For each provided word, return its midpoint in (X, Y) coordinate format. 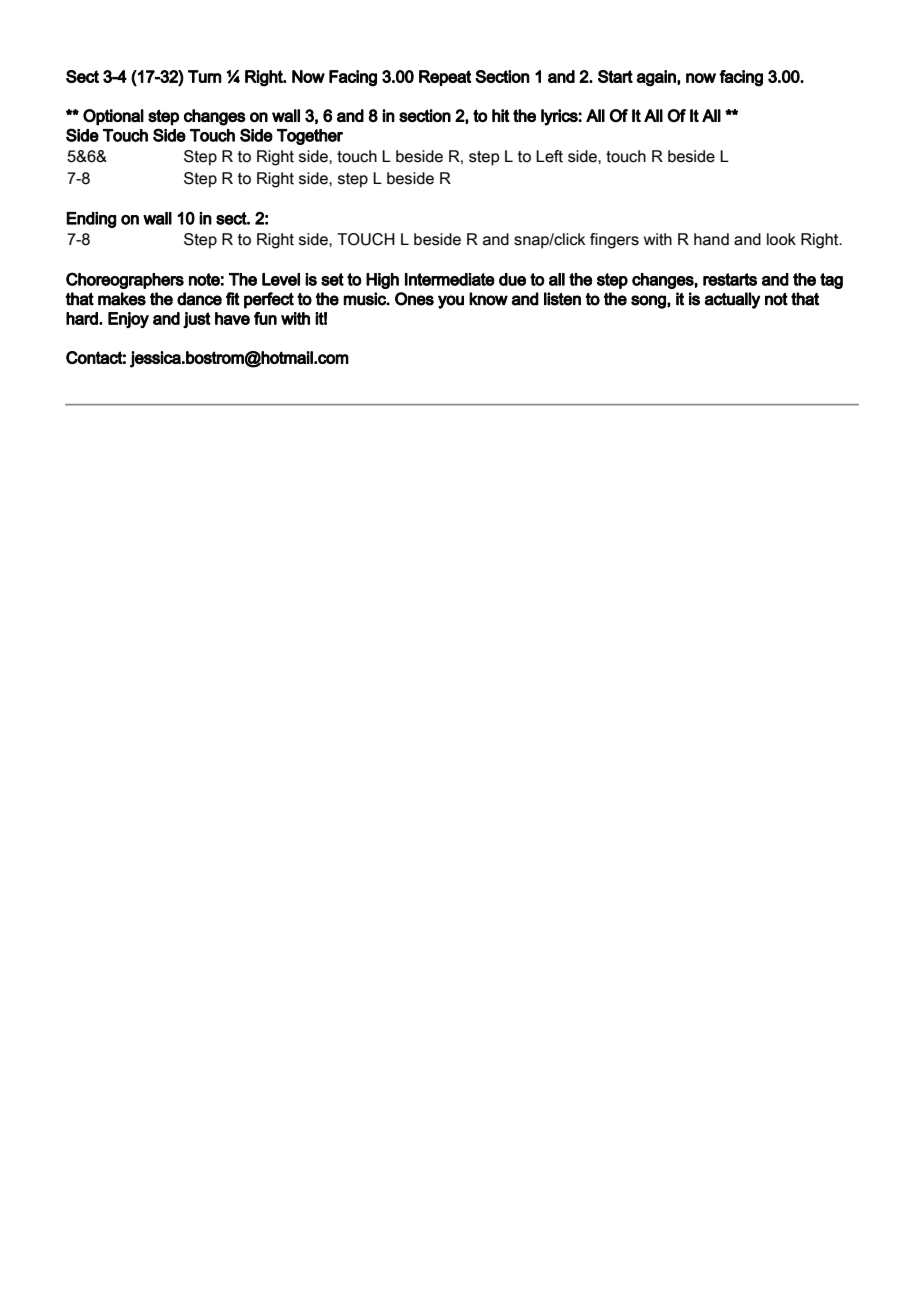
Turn (205, 76)
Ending (91, 220)
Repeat (445, 78)
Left (549, 156)
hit (501, 115)
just (197, 320)
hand (711, 239)
